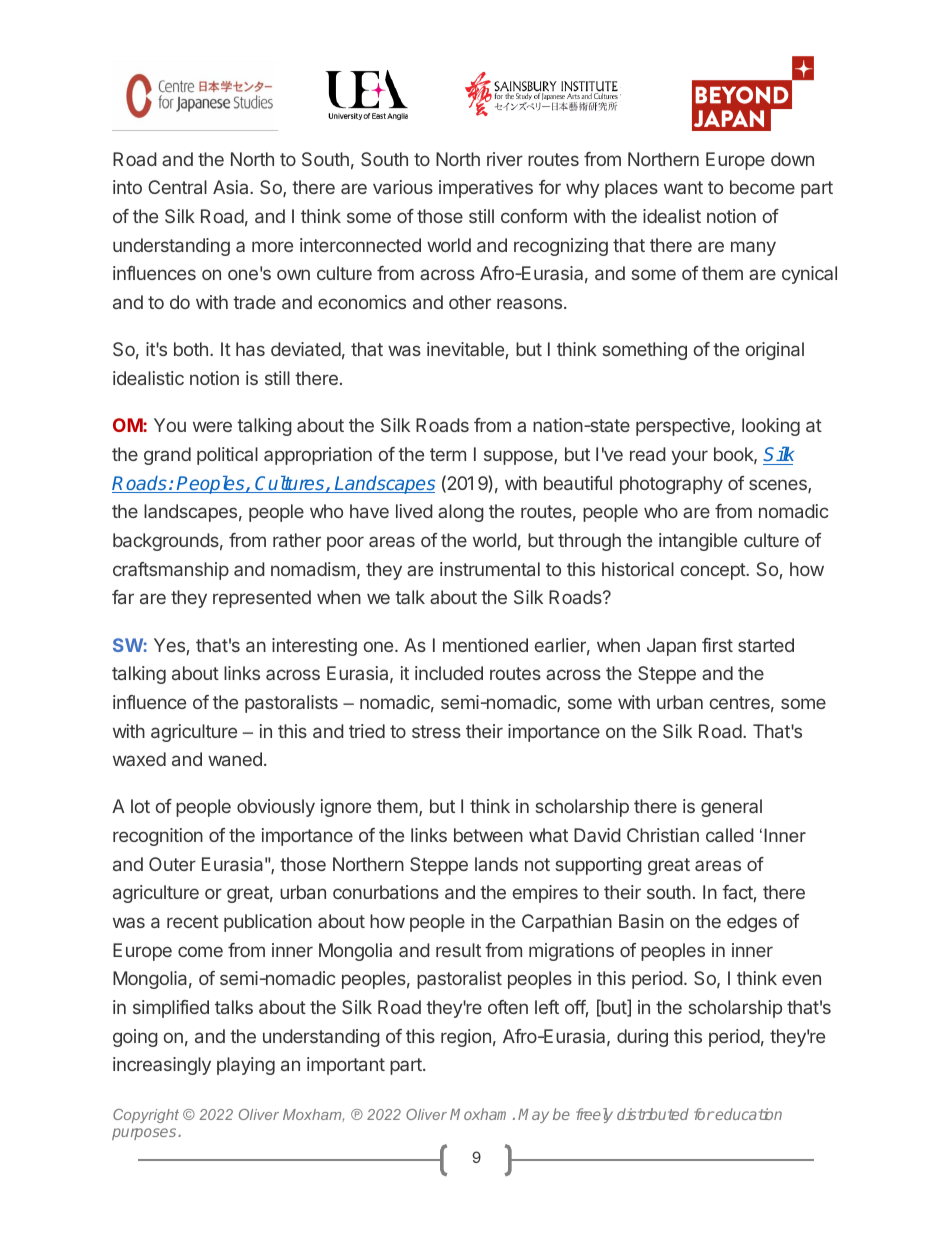  Describe the element at coordinates (177, 187) in the screenshot. I see `Central` at that location.
